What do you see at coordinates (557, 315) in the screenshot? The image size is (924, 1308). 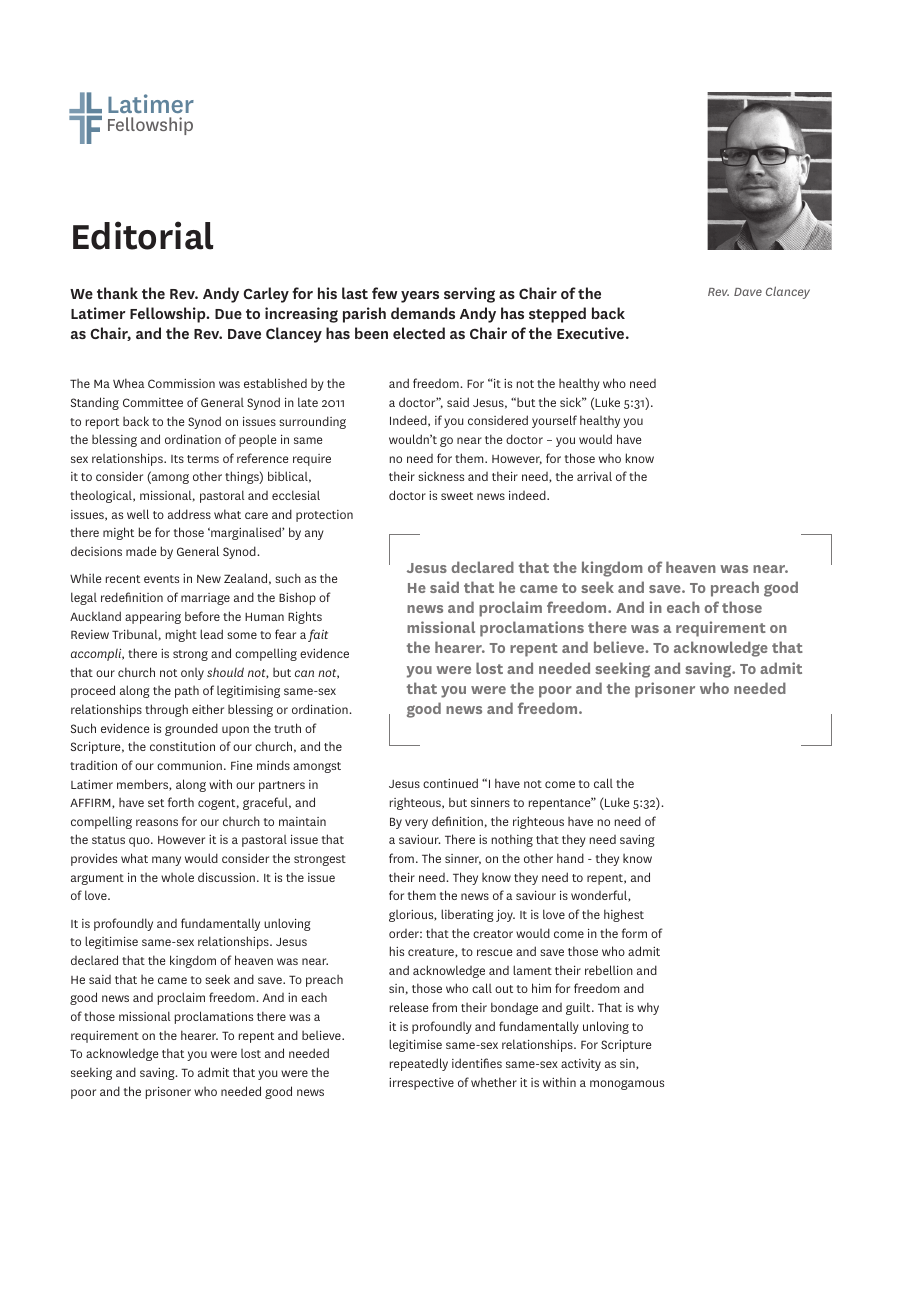 I see `stepped` at bounding box center [557, 315].
